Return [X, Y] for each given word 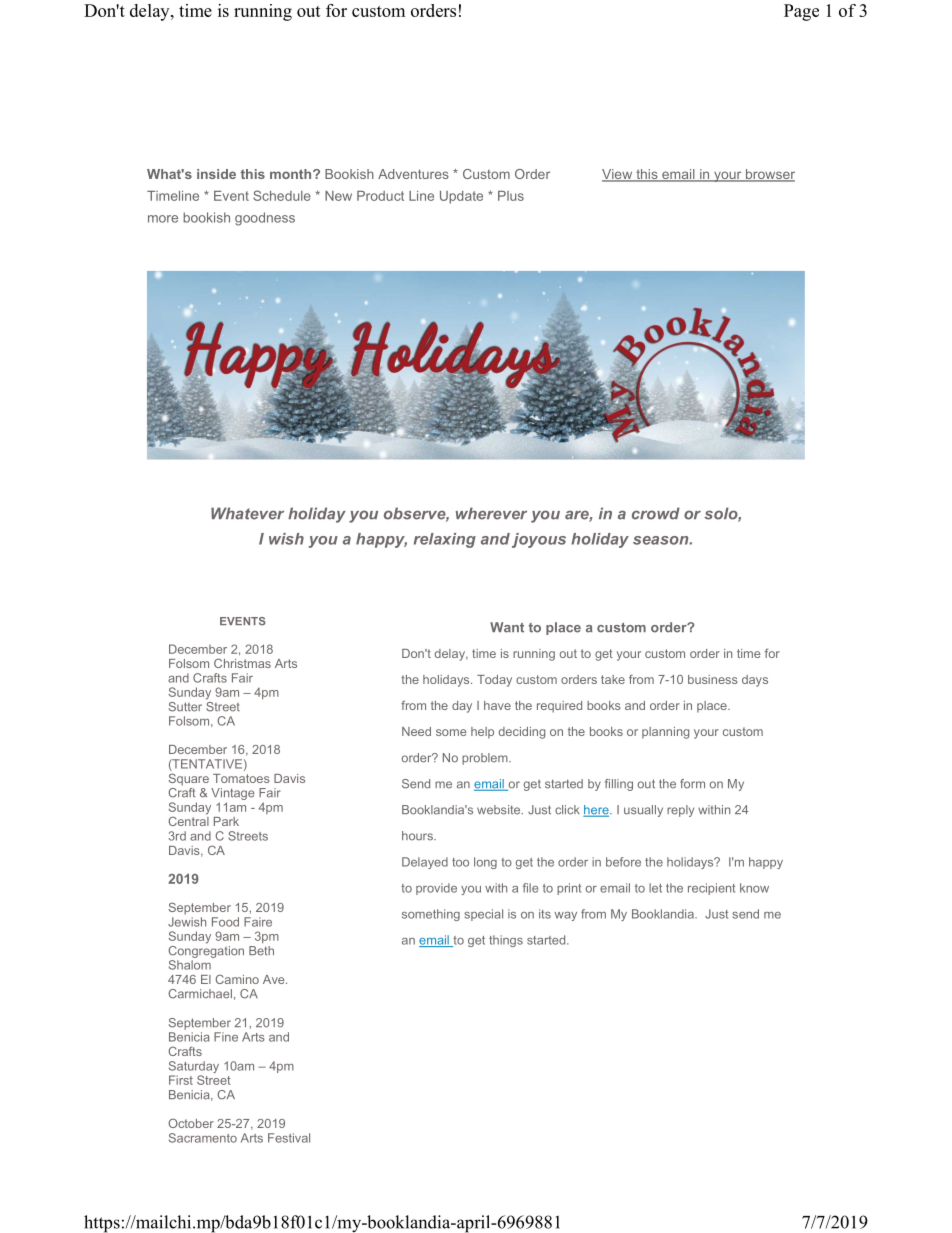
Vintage [232, 795]
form [692, 784]
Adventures [413, 174]
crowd [656, 513]
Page [801, 12]
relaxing [445, 540]
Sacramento [203, 1138]
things [506, 941]
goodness [265, 219]
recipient [711, 889]
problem [486, 759]
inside [216, 174]
